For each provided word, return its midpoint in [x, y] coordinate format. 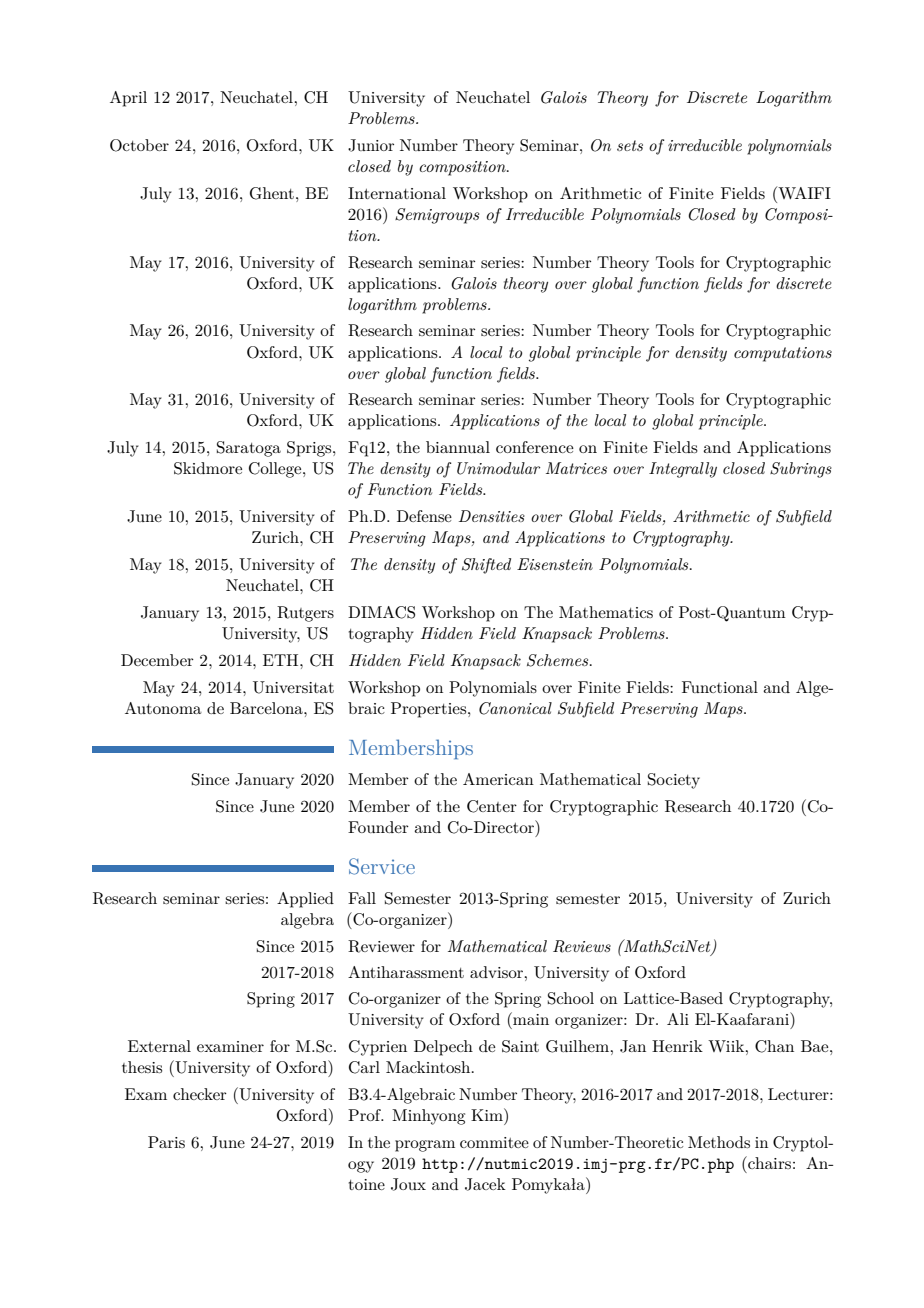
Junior [371, 145]
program [425, 1146]
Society [674, 781]
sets [630, 145]
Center [492, 806]
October [139, 145]
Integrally [683, 470]
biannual [458, 447]
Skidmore [208, 468]
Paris [166, 1142]
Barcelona [267, 708]
